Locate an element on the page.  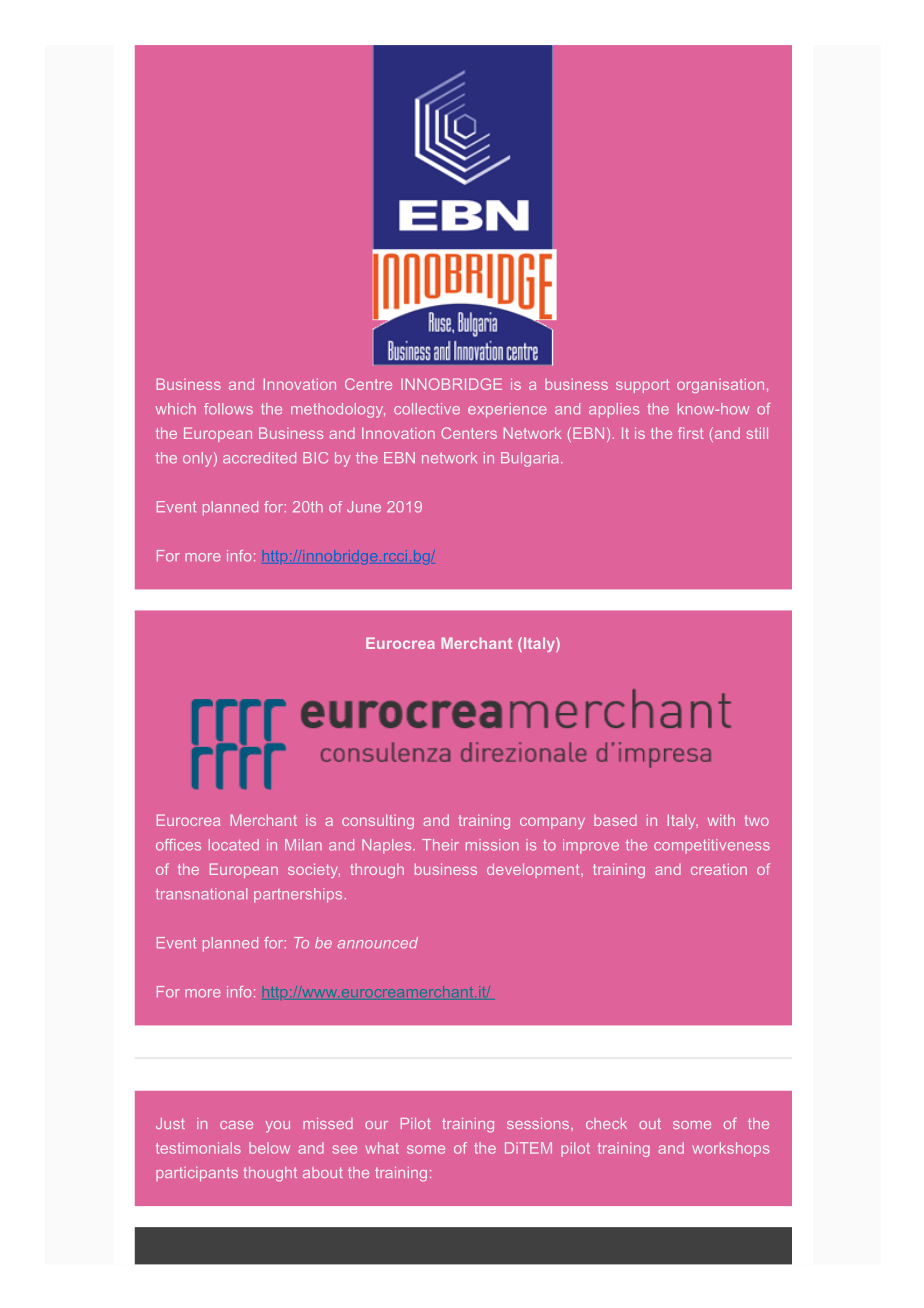
sessions is located at coordinates (539, 1123).
